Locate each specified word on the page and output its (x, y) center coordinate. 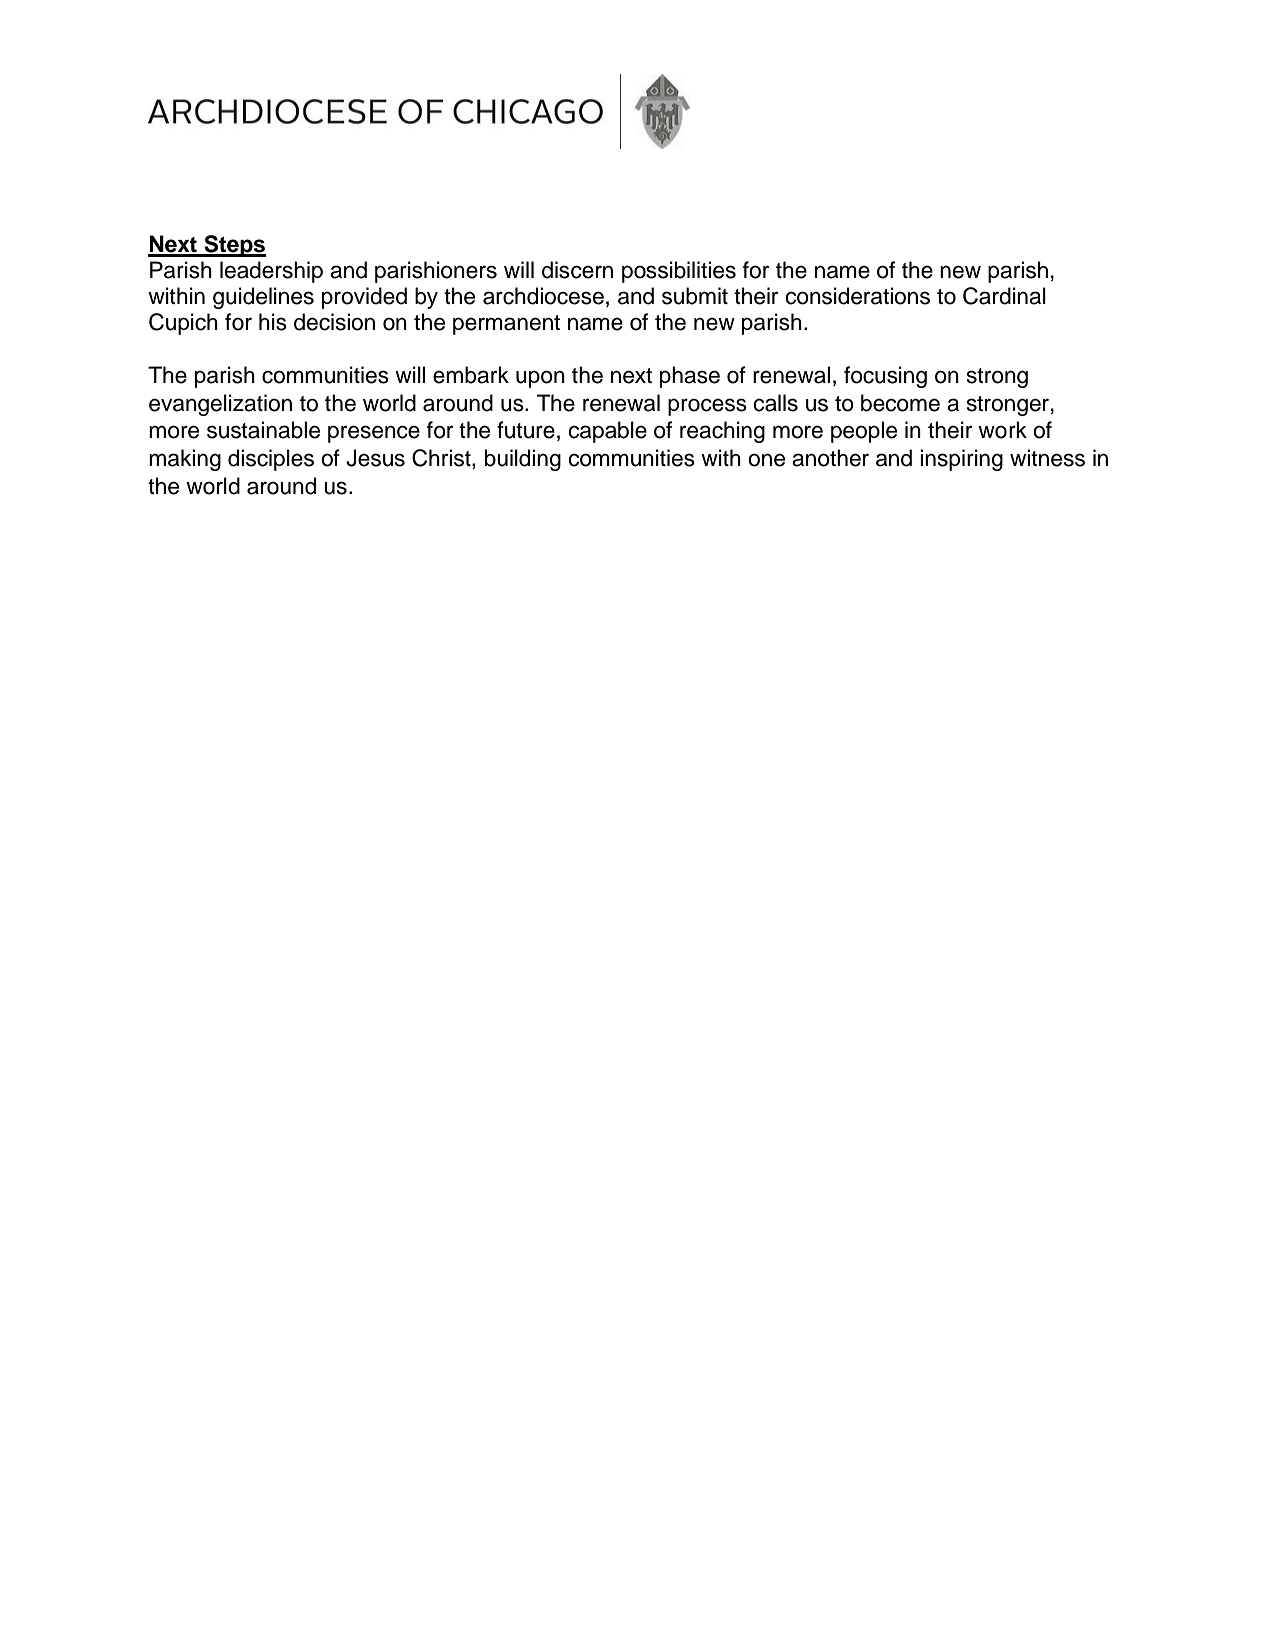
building (523, 460)
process (707, 407)
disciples (271, 460)
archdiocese (543, 296)
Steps (234, 246)
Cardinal (1004, 296)
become (900, 403)
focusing (885, 377)
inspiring (961, 460)
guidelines (263, 298)
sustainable (263, 430)
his (273, 322)
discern (577, 270)
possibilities (679, 272)
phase (690, 377)
